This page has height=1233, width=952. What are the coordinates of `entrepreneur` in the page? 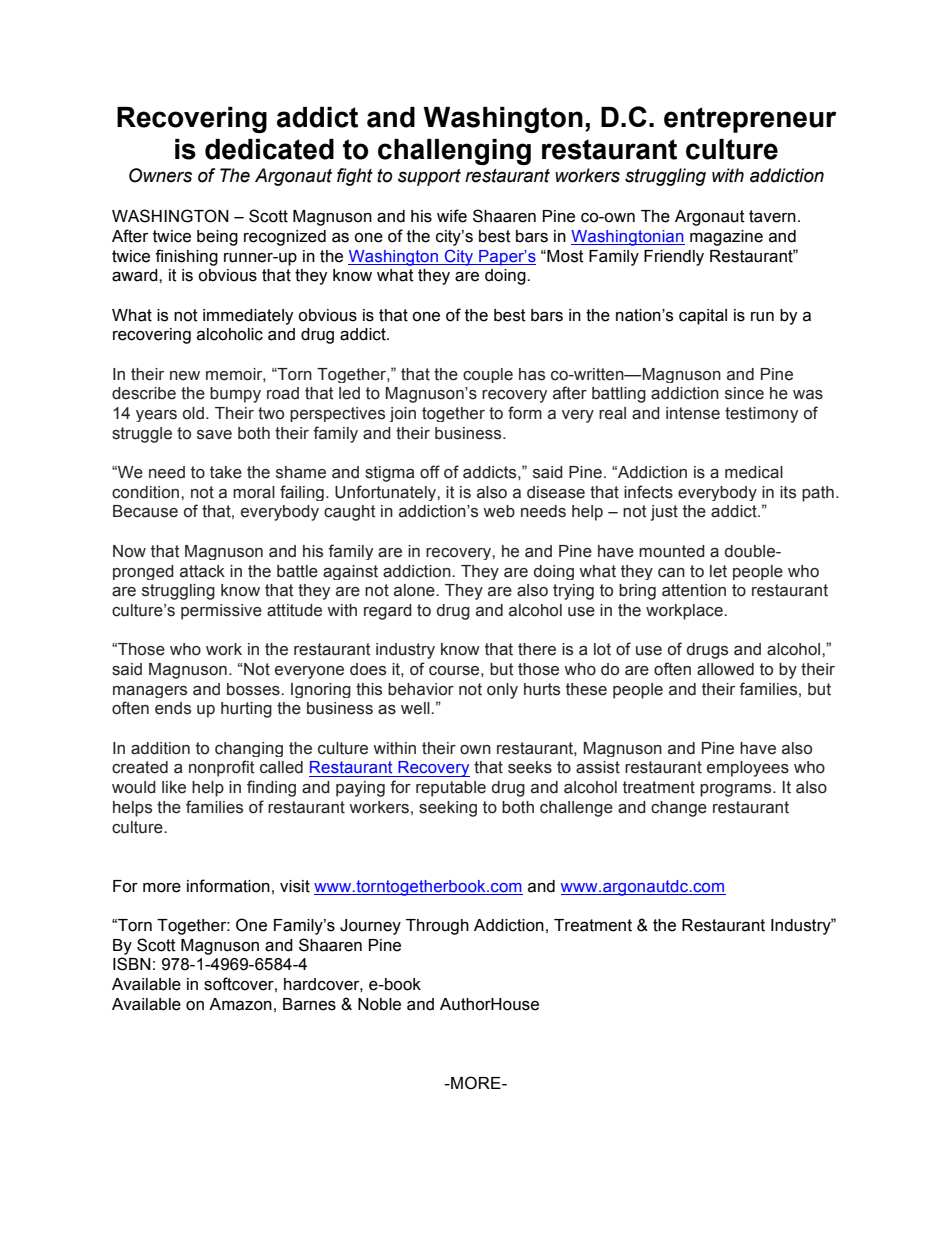 It's located at (750, 120).
